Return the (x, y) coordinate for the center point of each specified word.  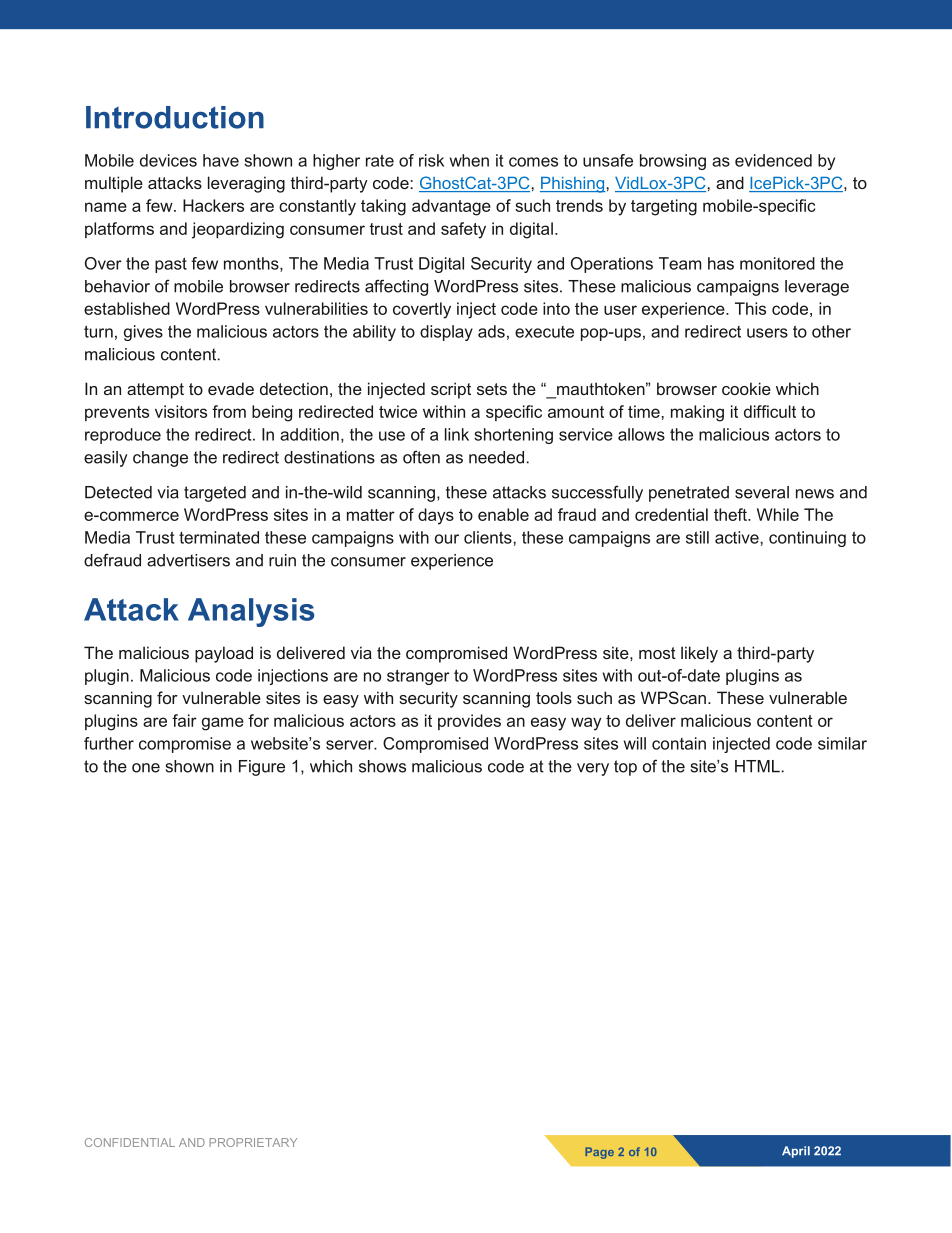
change (160, 459)
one (146, 768)
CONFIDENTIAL (130, 1142)
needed (496, 457)
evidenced (773, 160)
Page (599, 1153)
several (762, 492)
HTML (757, 766)
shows (382, 766)
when (469, 160)
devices (168, 160)
